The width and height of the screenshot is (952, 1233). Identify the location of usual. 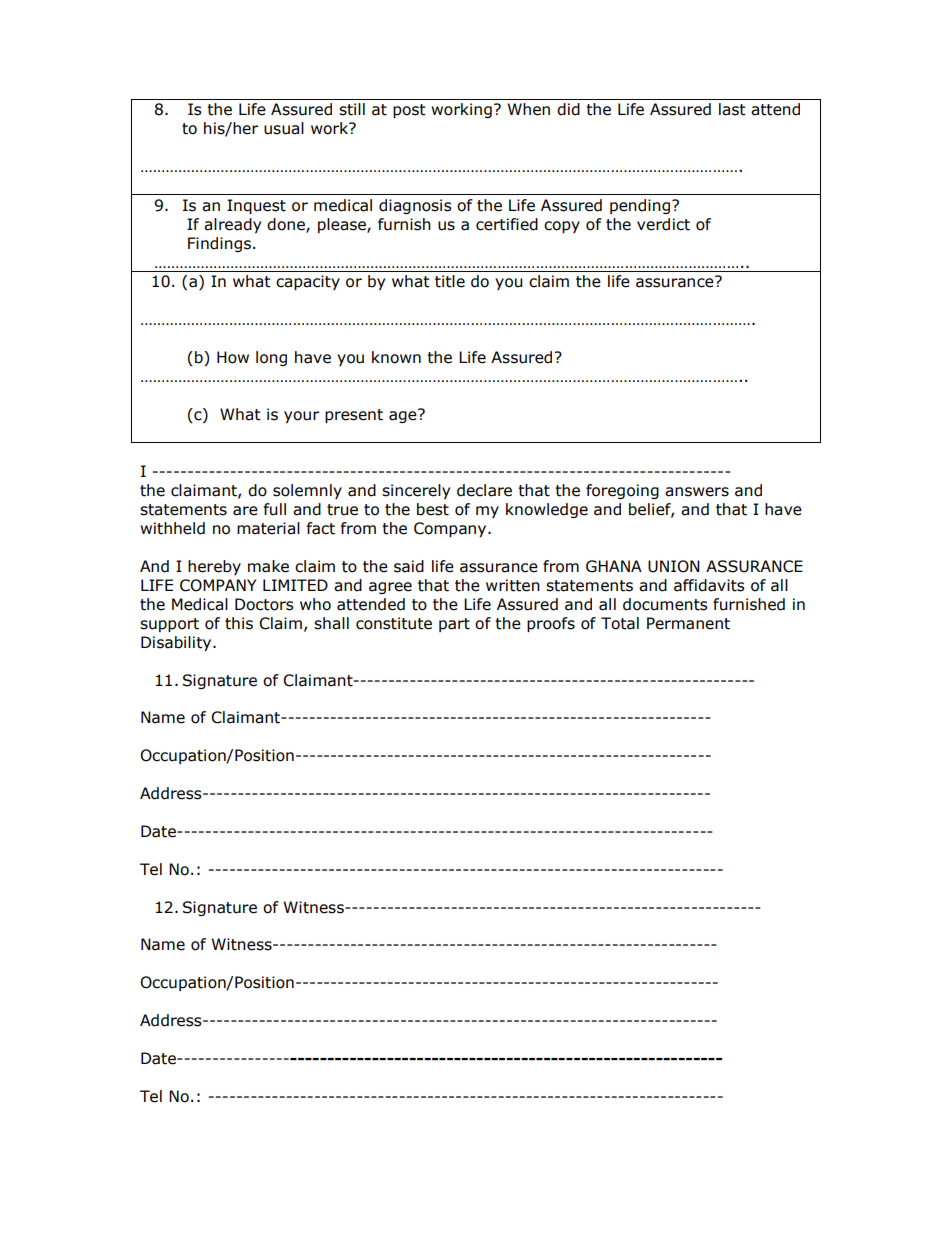
(284, 128).
